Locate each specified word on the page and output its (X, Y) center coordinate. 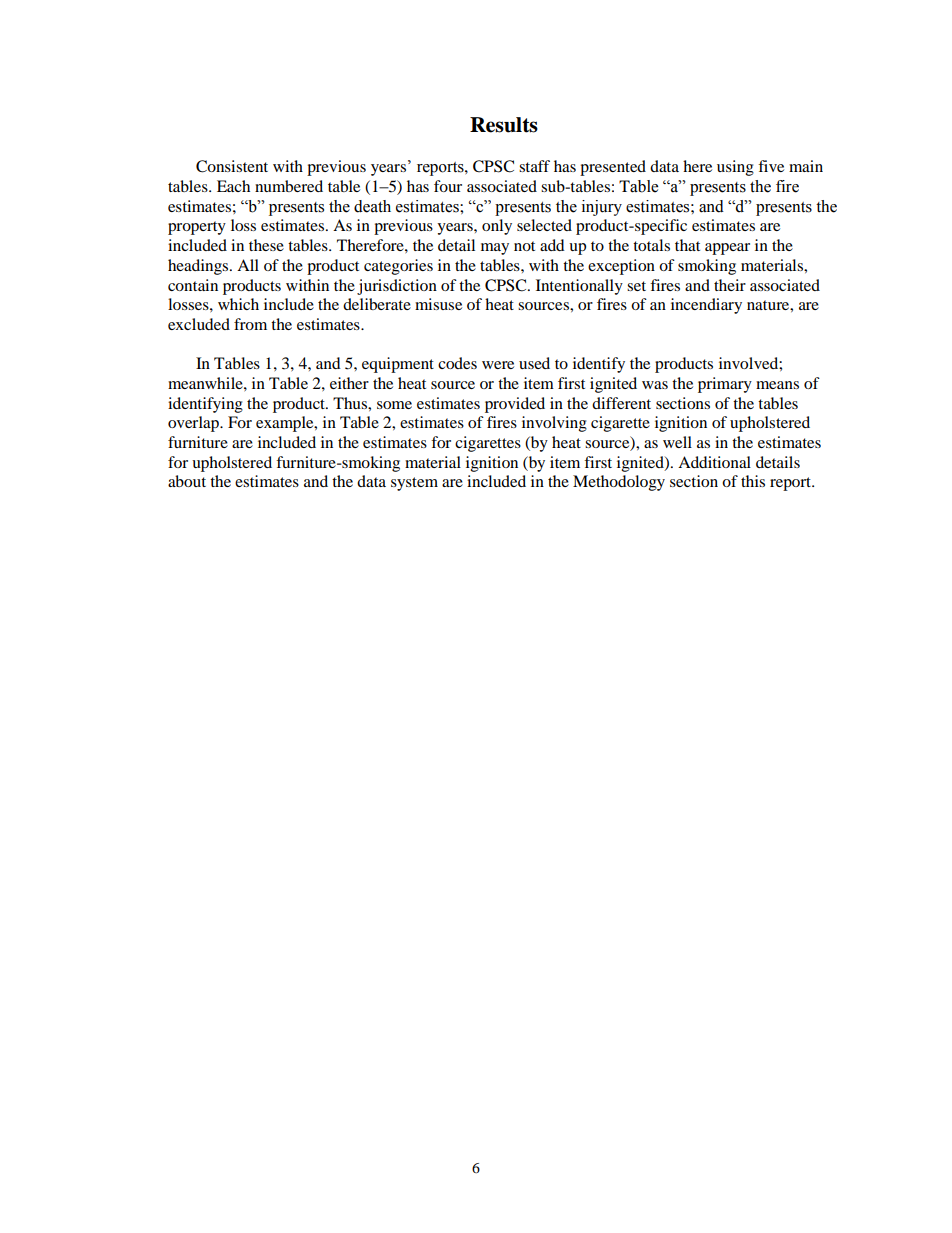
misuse (438, 304)
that (687, 245)
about (187, 481)
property (197, 228)
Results (504, 125)
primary (725, 385)
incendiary (706, 306)
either (349, 383)
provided (515, 405)
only (497, 227)
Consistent (232, 166)
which (238, 304)
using (735, 168)
